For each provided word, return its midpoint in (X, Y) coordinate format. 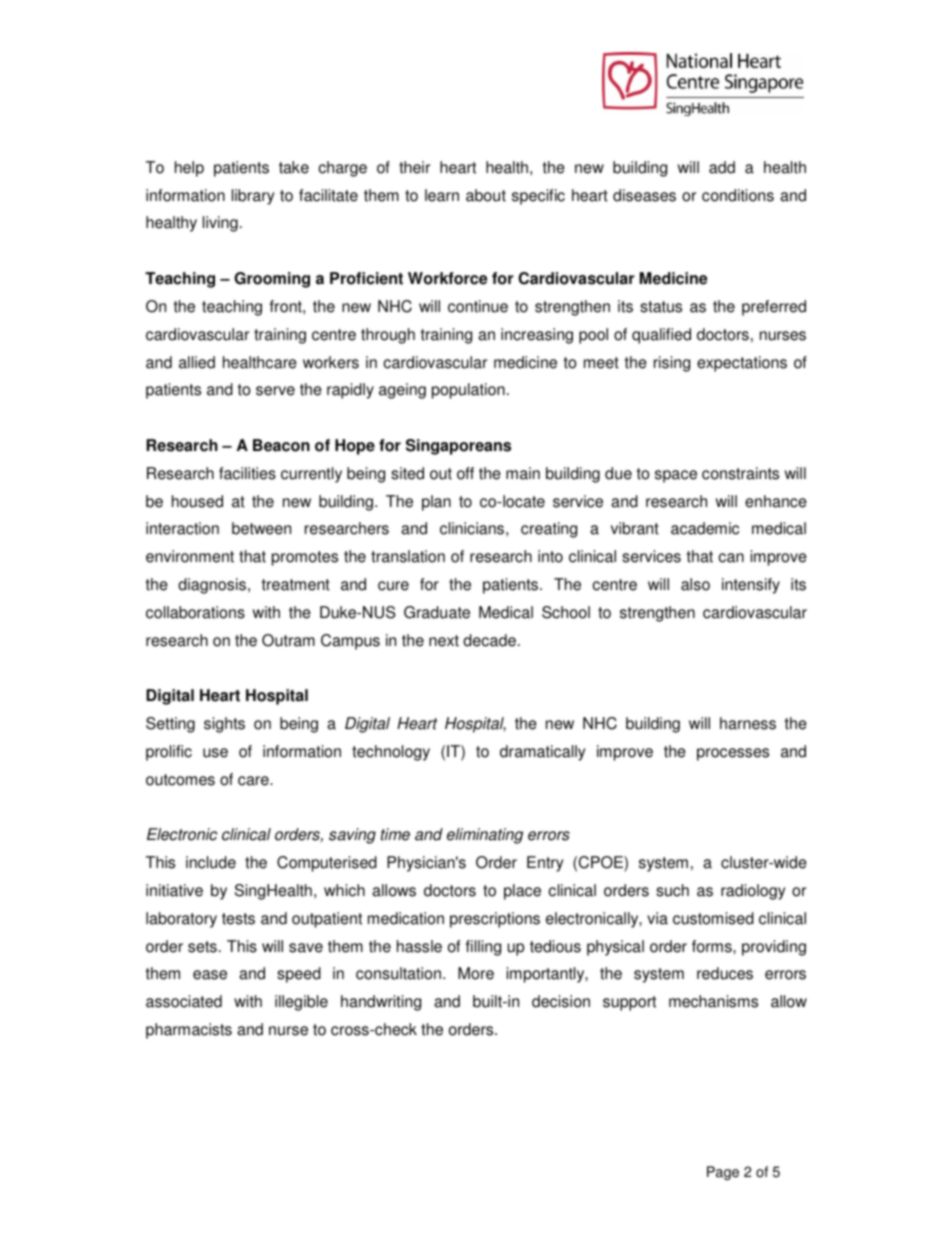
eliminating (485, 836)
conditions (738, 195)
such (672, 890)
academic (705, 528)
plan (436, 503)
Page (723, 1173)
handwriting (381, 1003)
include (211, 862)
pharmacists (189, 1031)
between (261, 528)
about (486, 195)
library (253, 197)
